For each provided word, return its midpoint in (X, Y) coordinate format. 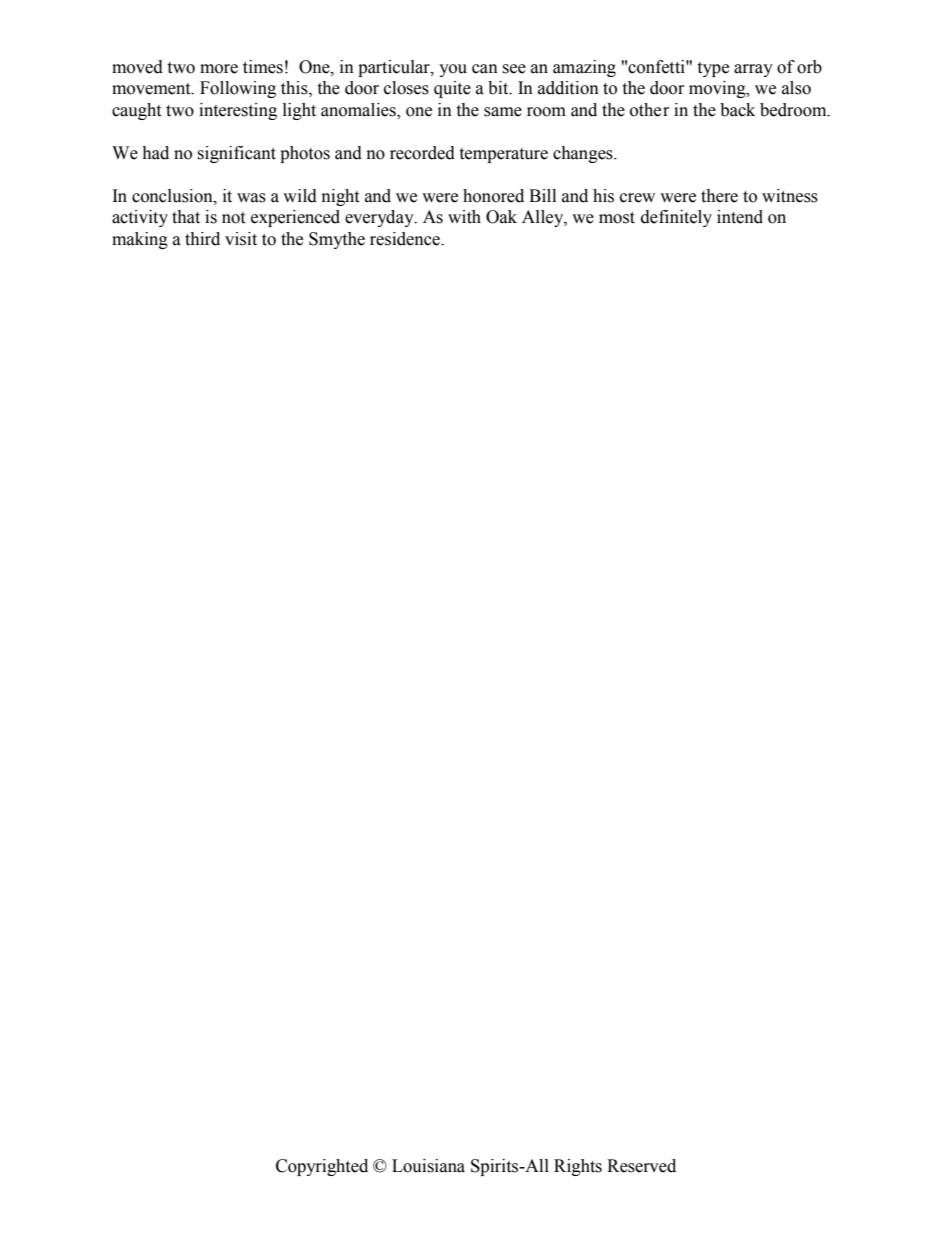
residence (406, 239)
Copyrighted (322, 1167)
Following (238, 89)
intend (740, 217)
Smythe (337, 240)
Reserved (641, 1166)
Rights (578, 1167)
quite (452, 89)
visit (241, 239)
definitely (676, 218)
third (202, 239)
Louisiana (428, 1166)
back (737, 110)
